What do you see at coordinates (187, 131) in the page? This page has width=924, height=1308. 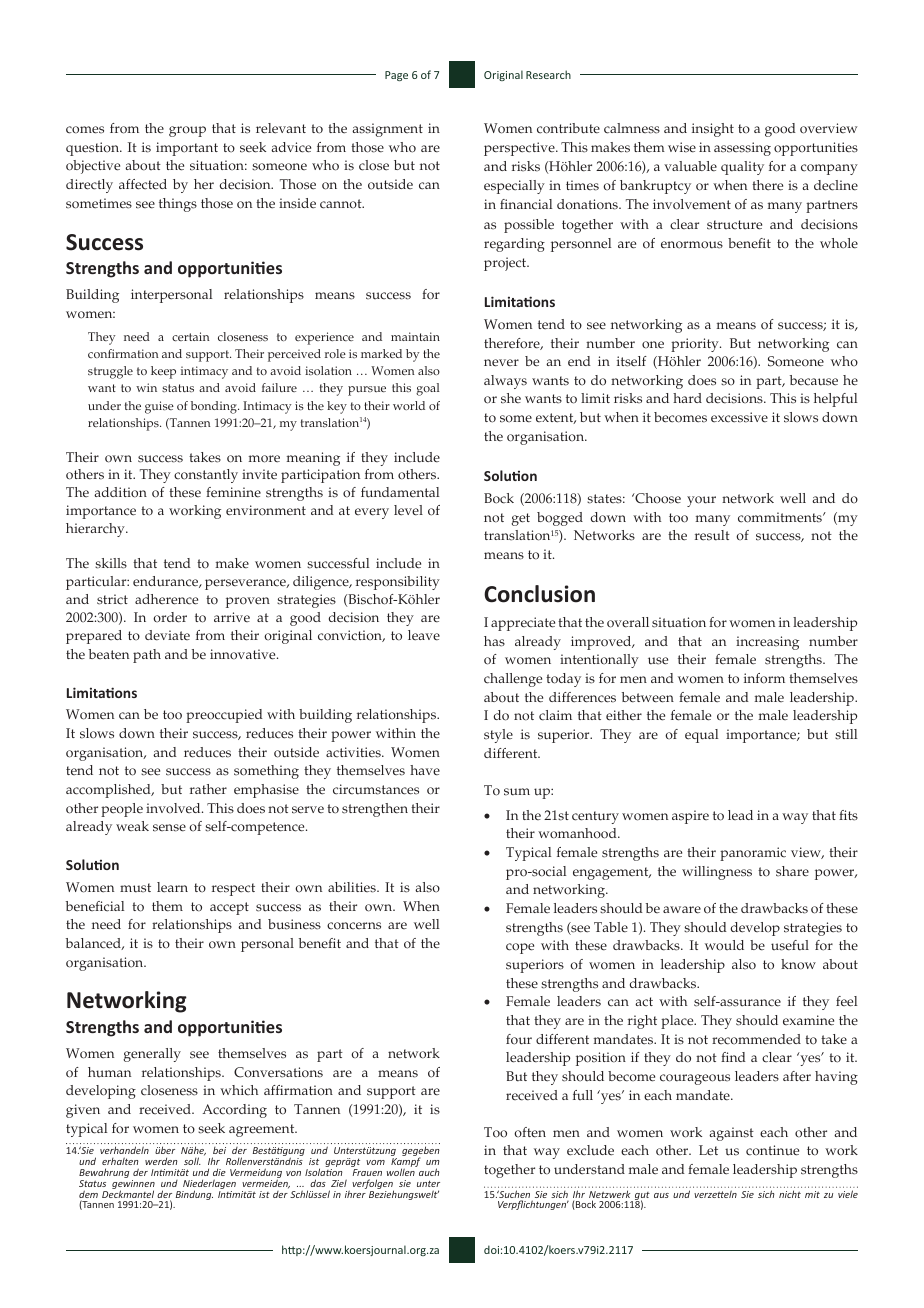 I see `group` at bounding box center [187, 131].
